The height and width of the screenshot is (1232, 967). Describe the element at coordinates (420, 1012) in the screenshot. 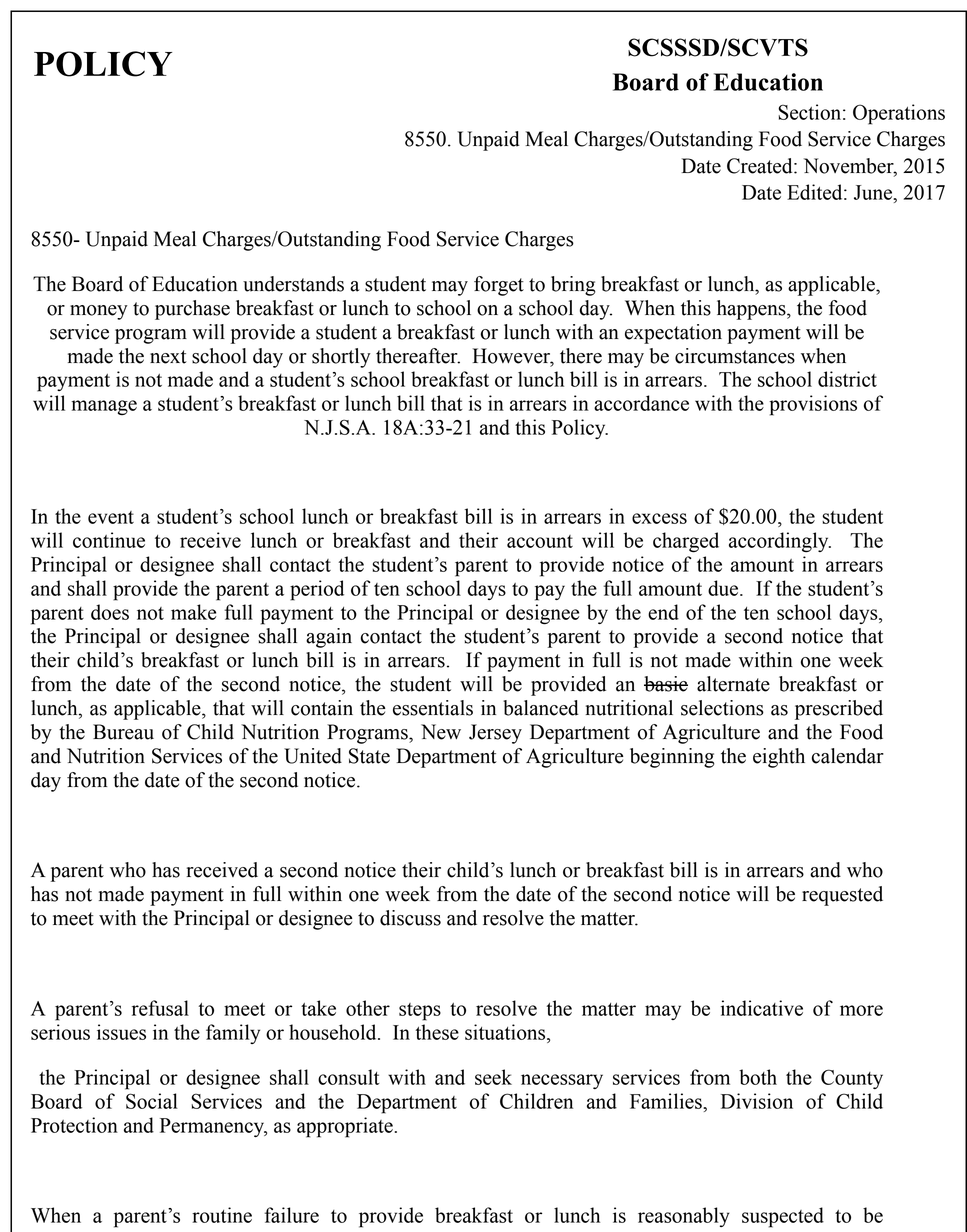

I see `steps` at that location.
